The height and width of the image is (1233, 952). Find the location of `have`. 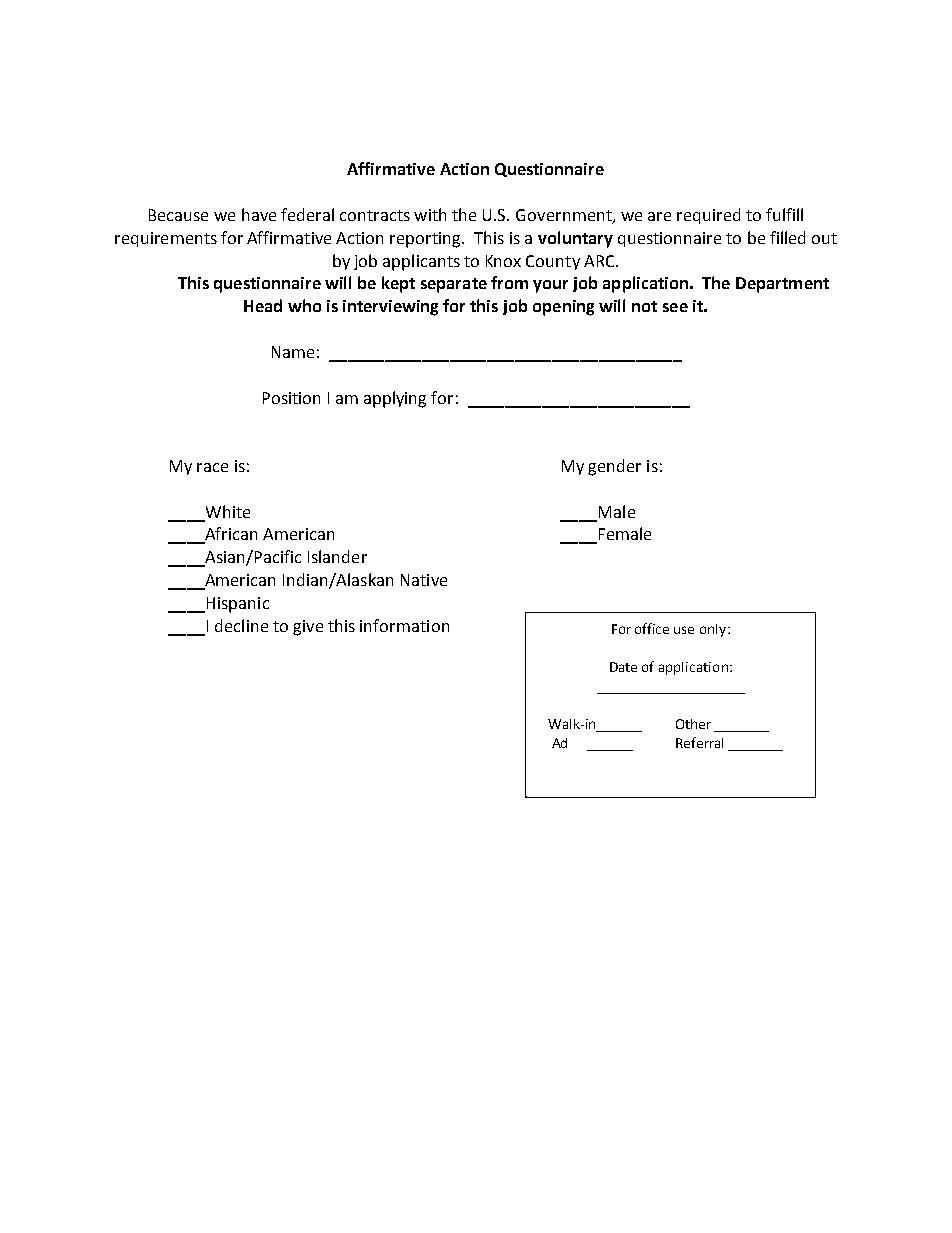

have is located at coordinates (259, 214).
